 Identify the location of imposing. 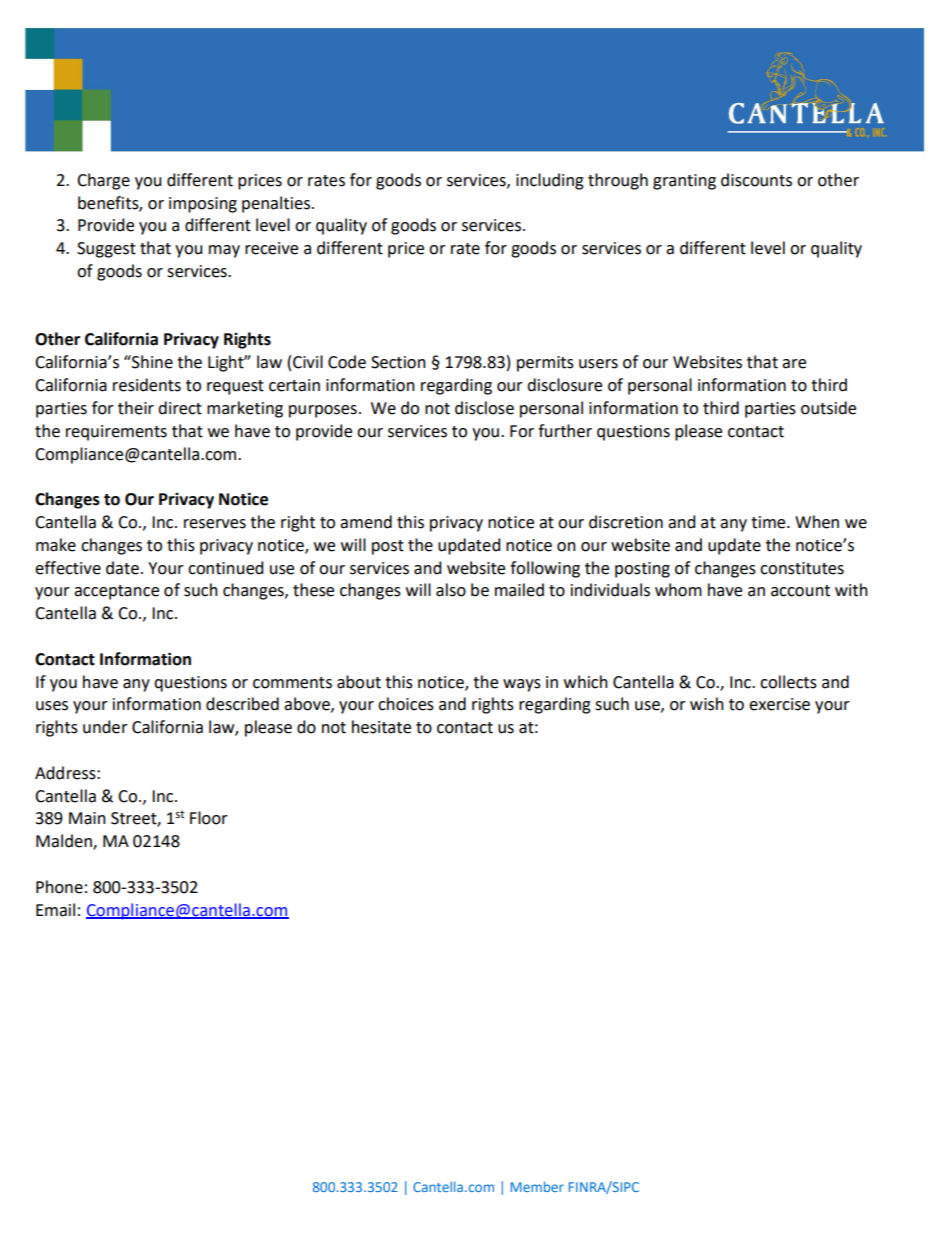
(203, 205).
